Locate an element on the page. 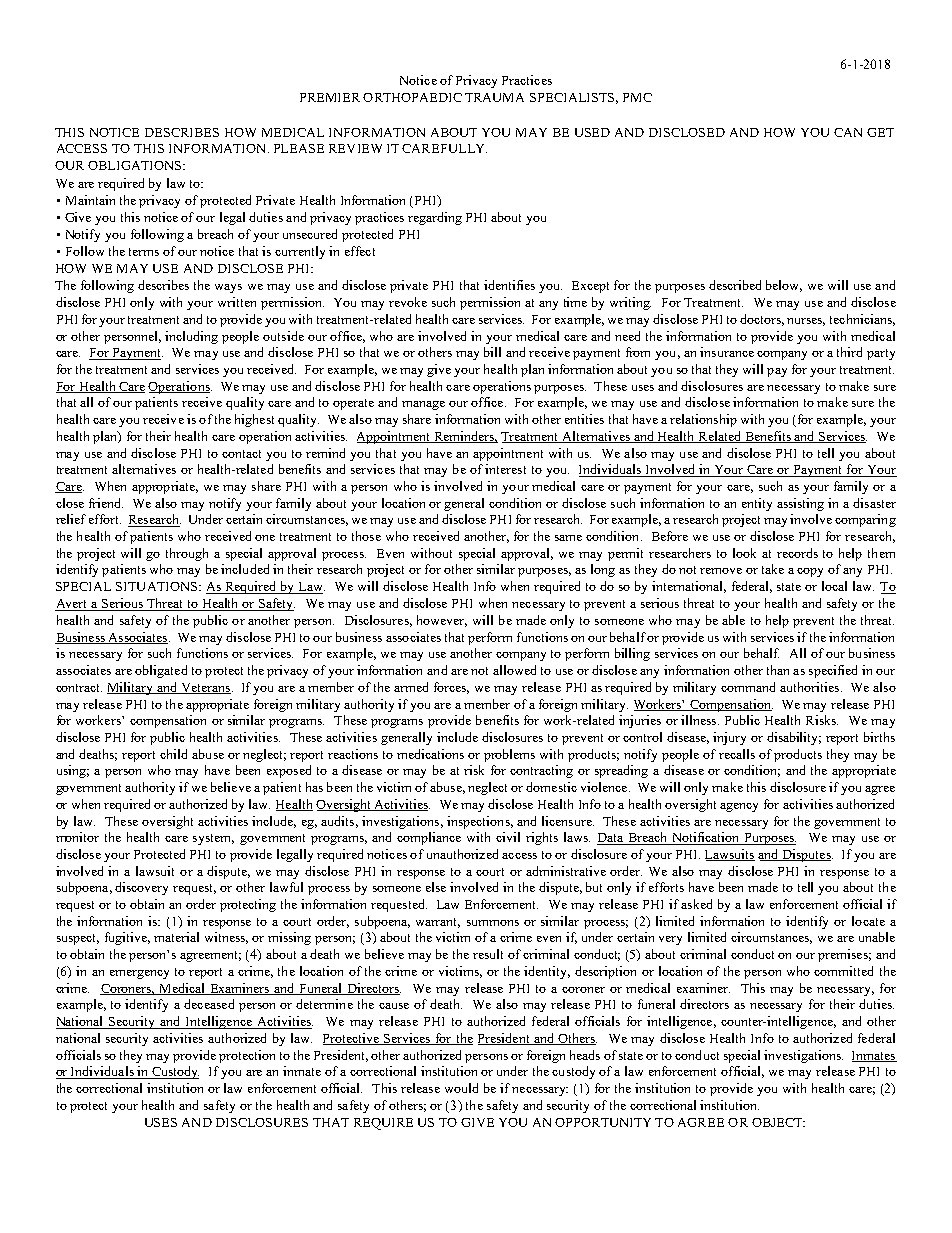 Image resolution: width=952 pixels, height=1233 pixels. deceased is located at coordinates (209, 1004).
